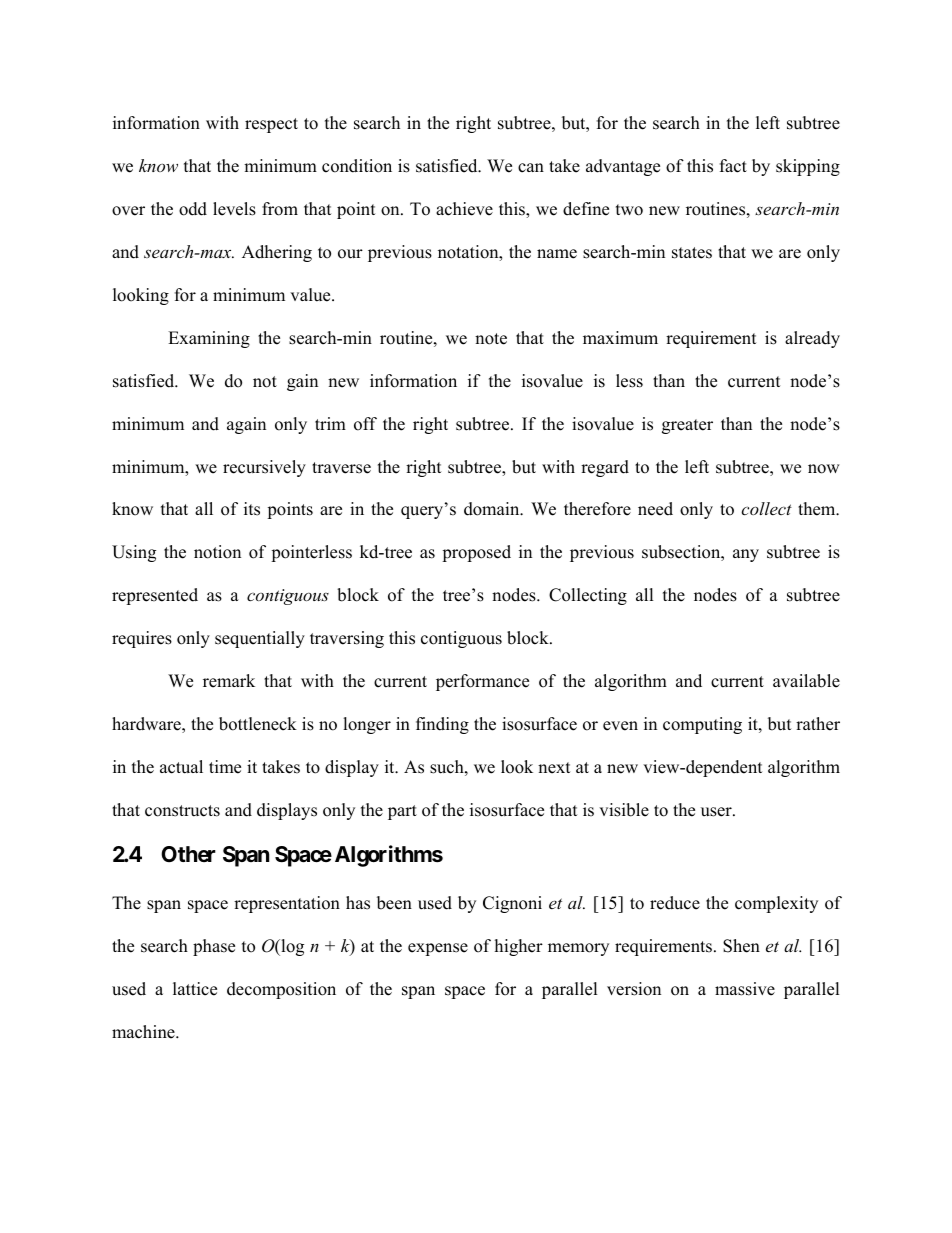 This screenshot has height=1233, width=952. I want to click on notion, so click(217, 552).
